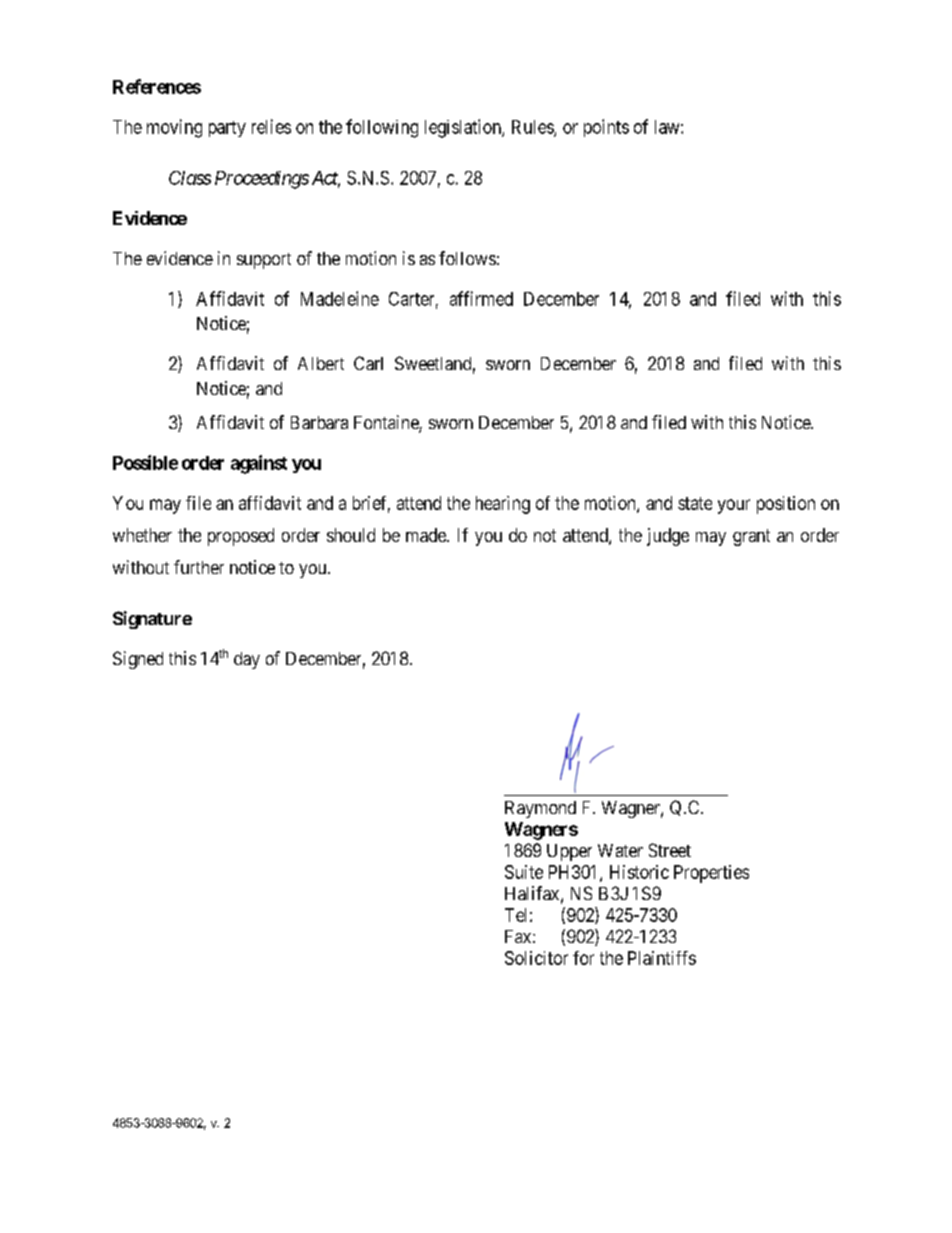  Describe the element at coordinates (524, 872) in the document. I see `Suite` at that location.
